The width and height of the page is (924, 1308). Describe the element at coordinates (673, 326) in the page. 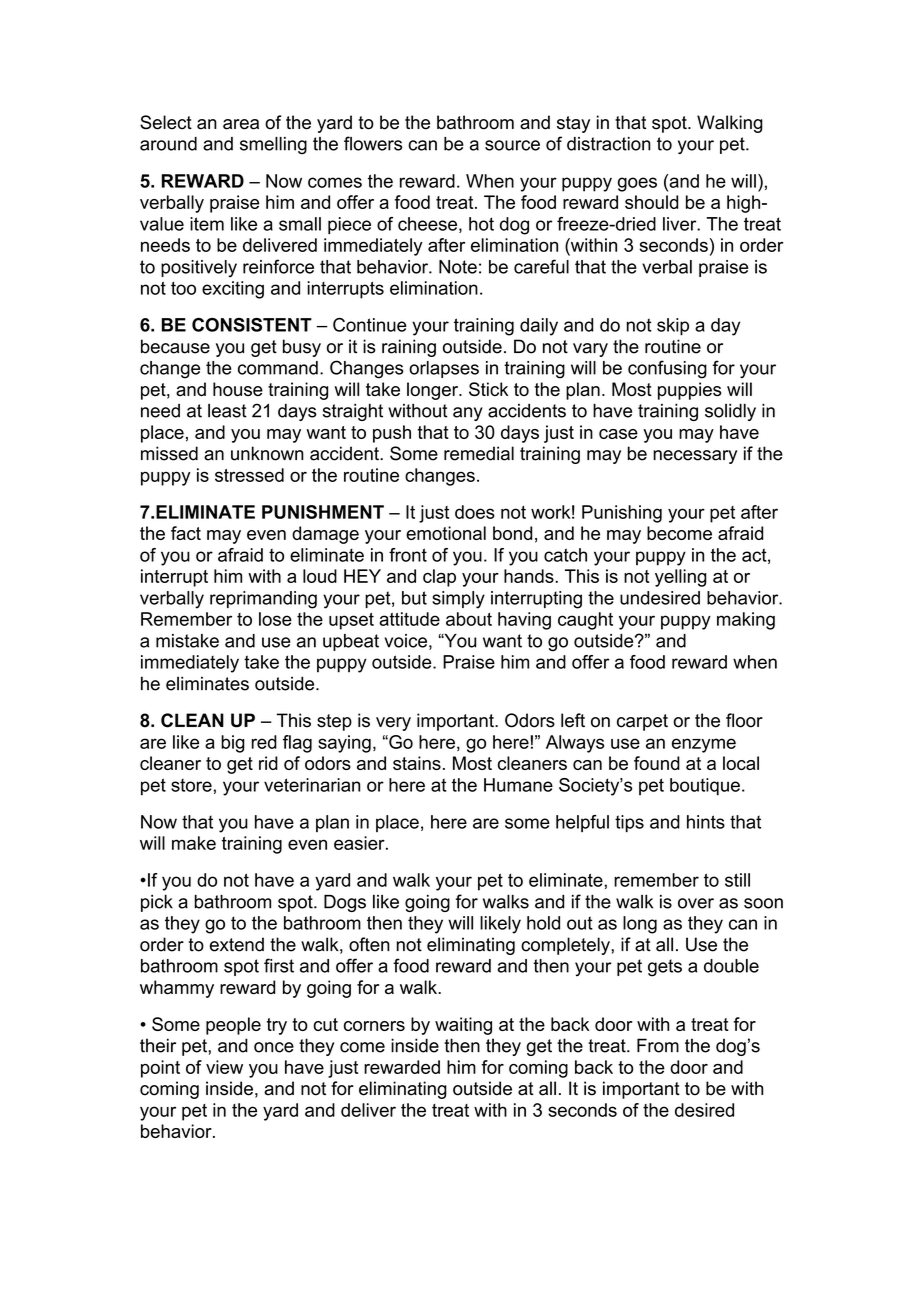

I see `skip` at that location.
